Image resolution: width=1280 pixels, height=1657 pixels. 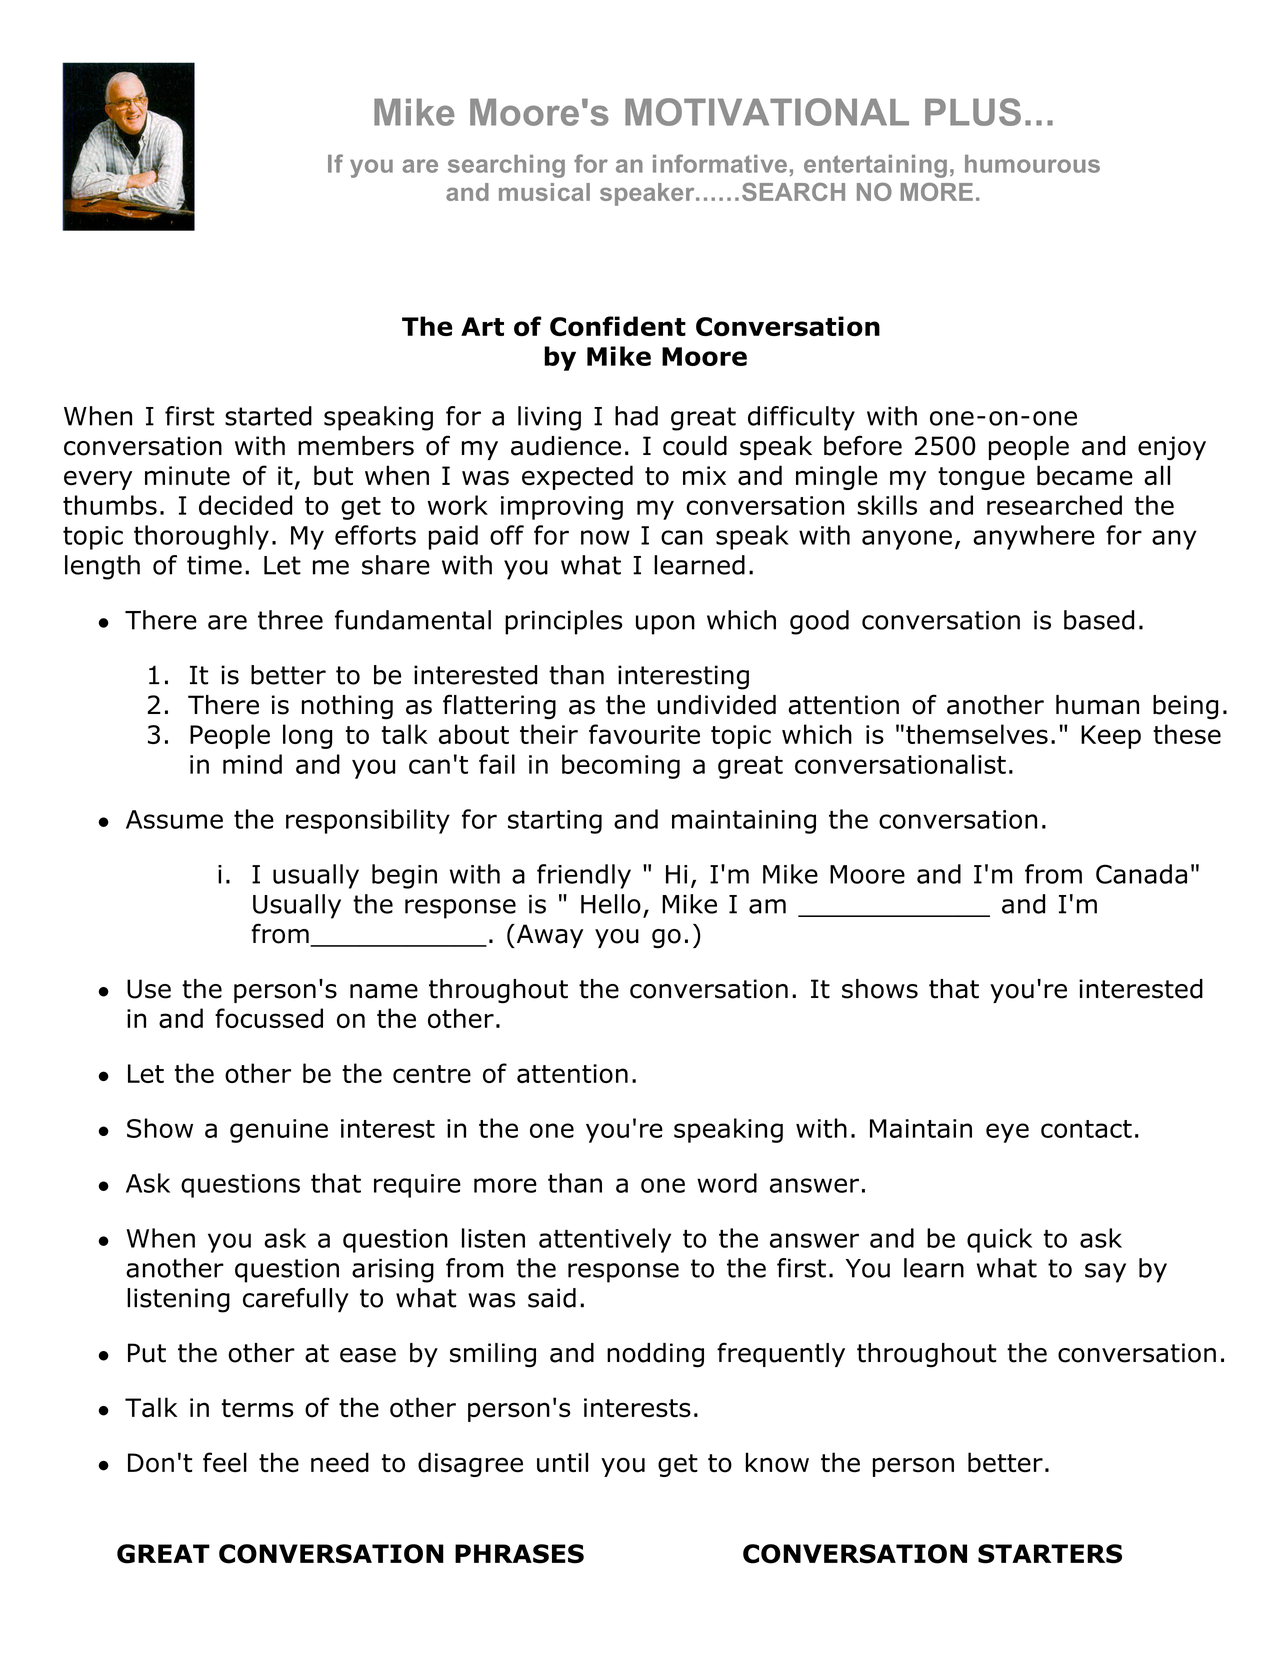 What do you see at coordinates (1032, 164) in the document?
I see `humourous` at bounding box center [1032, 164].
